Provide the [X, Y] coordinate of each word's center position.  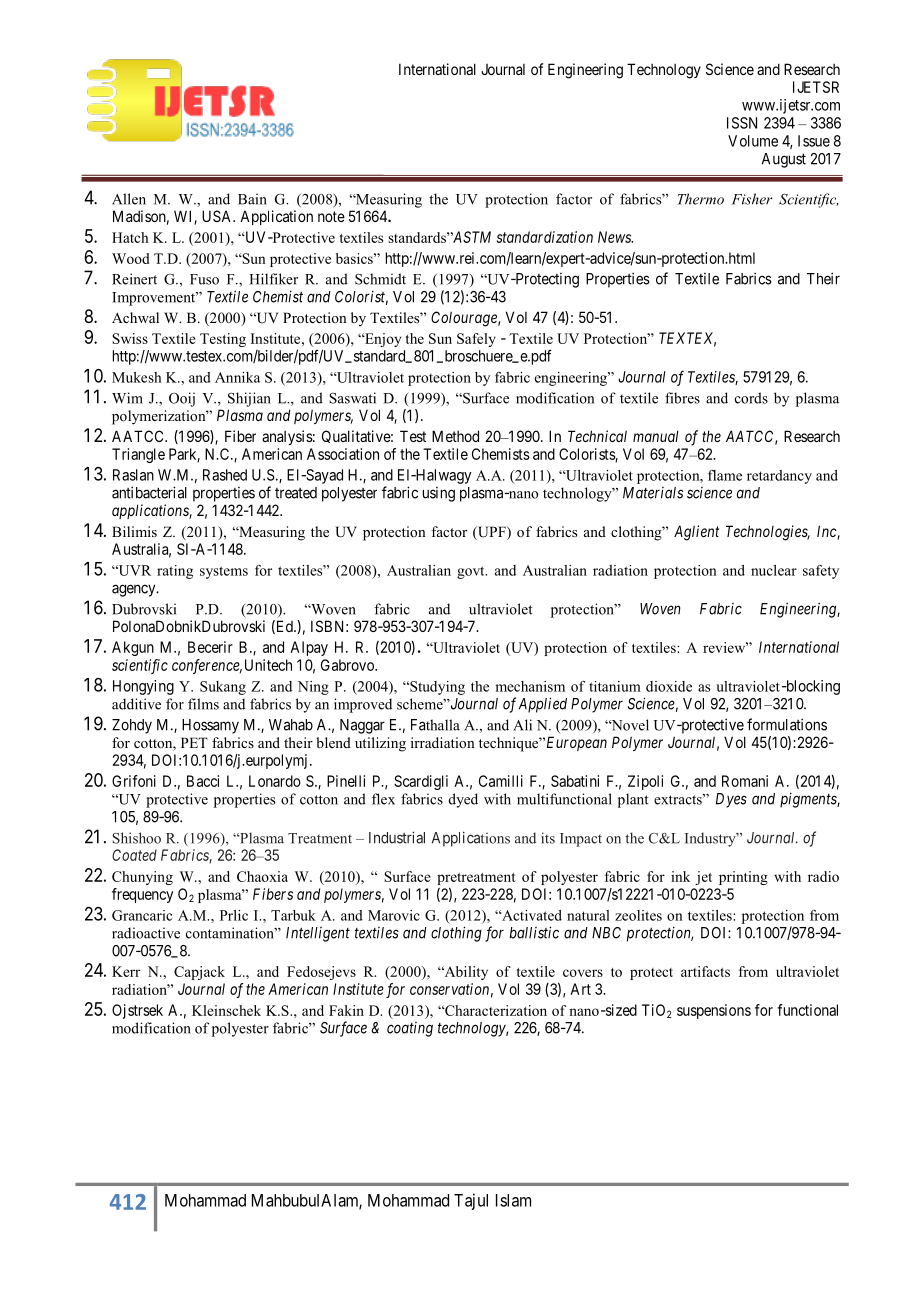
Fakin [346, 1010]
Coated [134, 855]
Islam [513, 1200]
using [439, 494]
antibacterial [149, 492]
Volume [753, 141]
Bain [252, 199]
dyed [463, 800]
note [331, 216]
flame [725, 475]
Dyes [731, 800]
